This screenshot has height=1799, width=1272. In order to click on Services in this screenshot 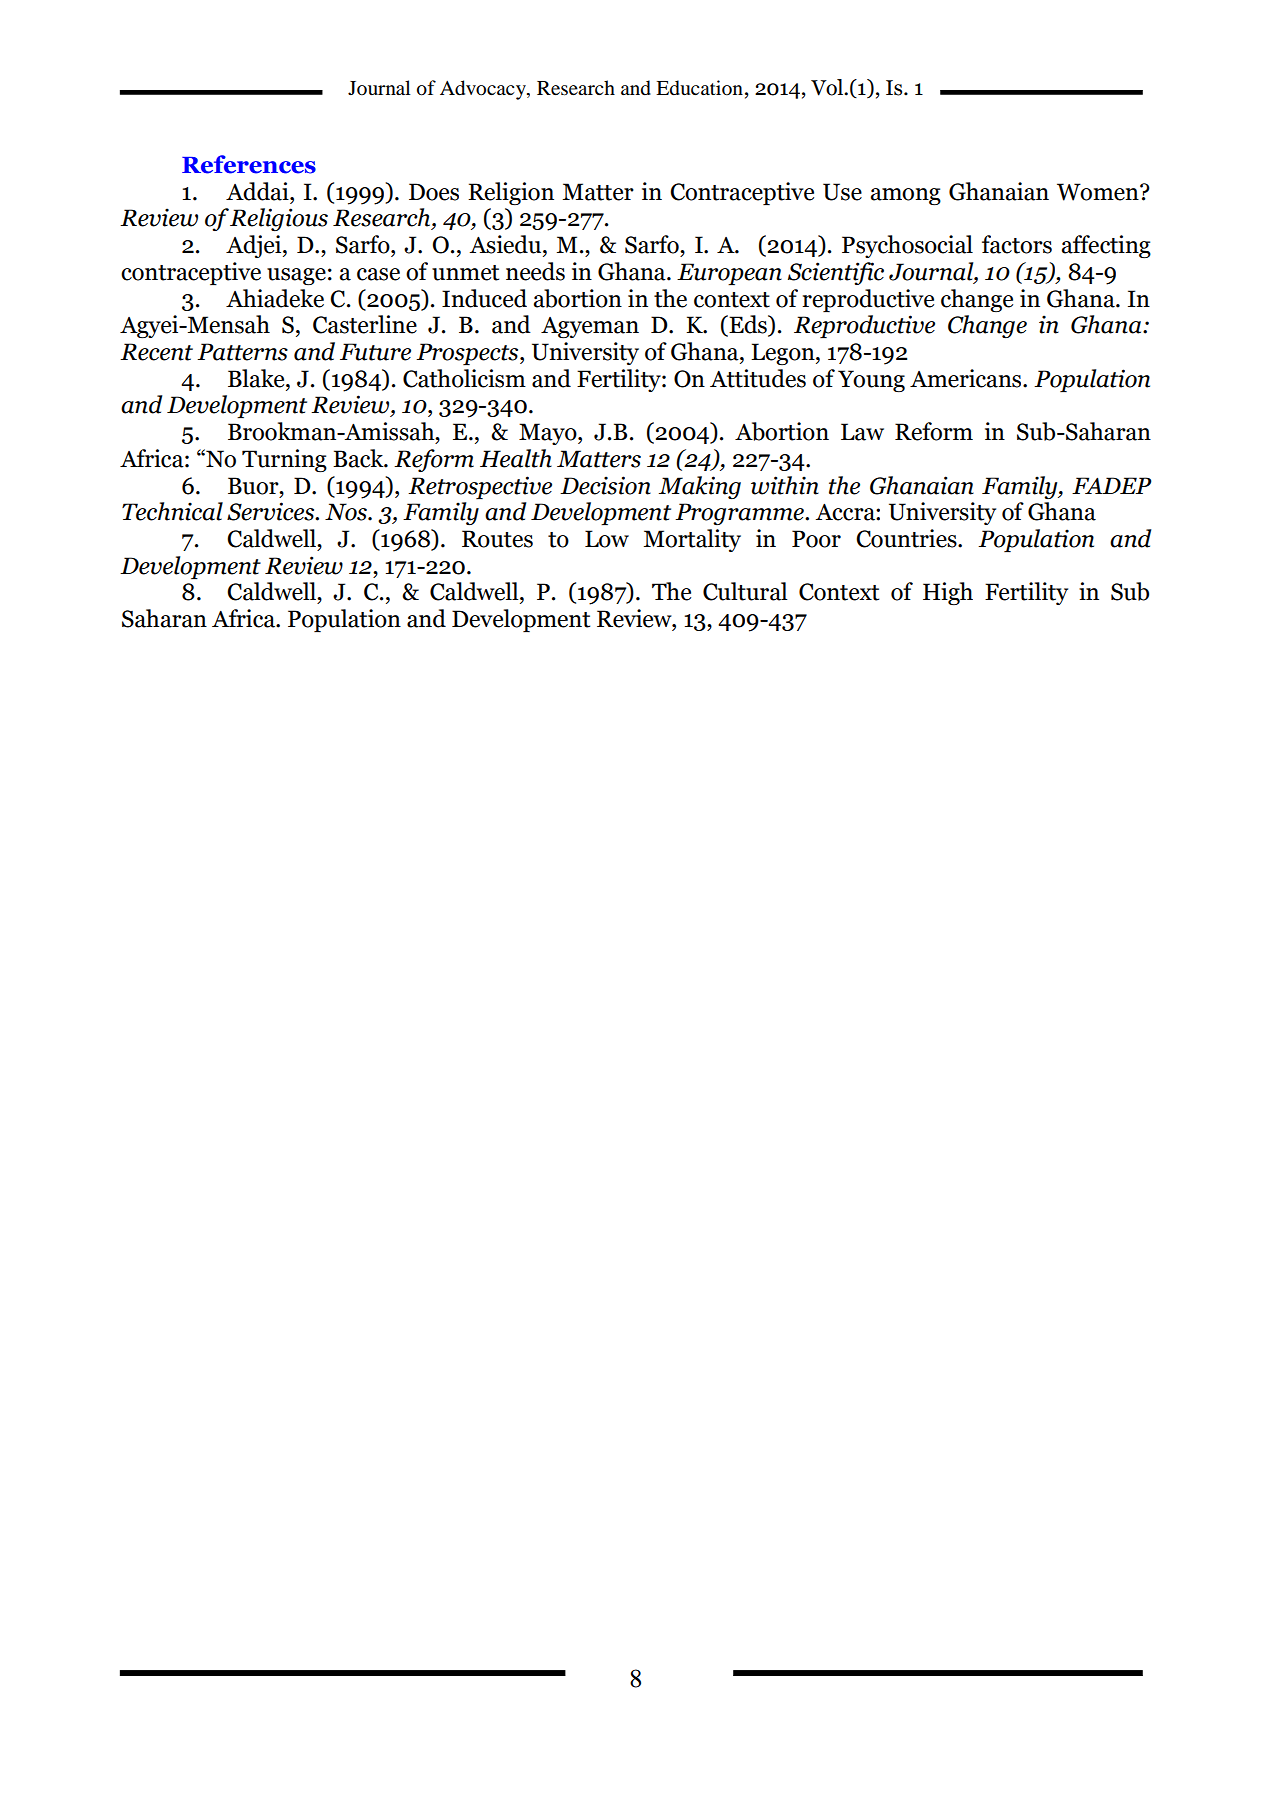, I will do `click(272, 511)`.
